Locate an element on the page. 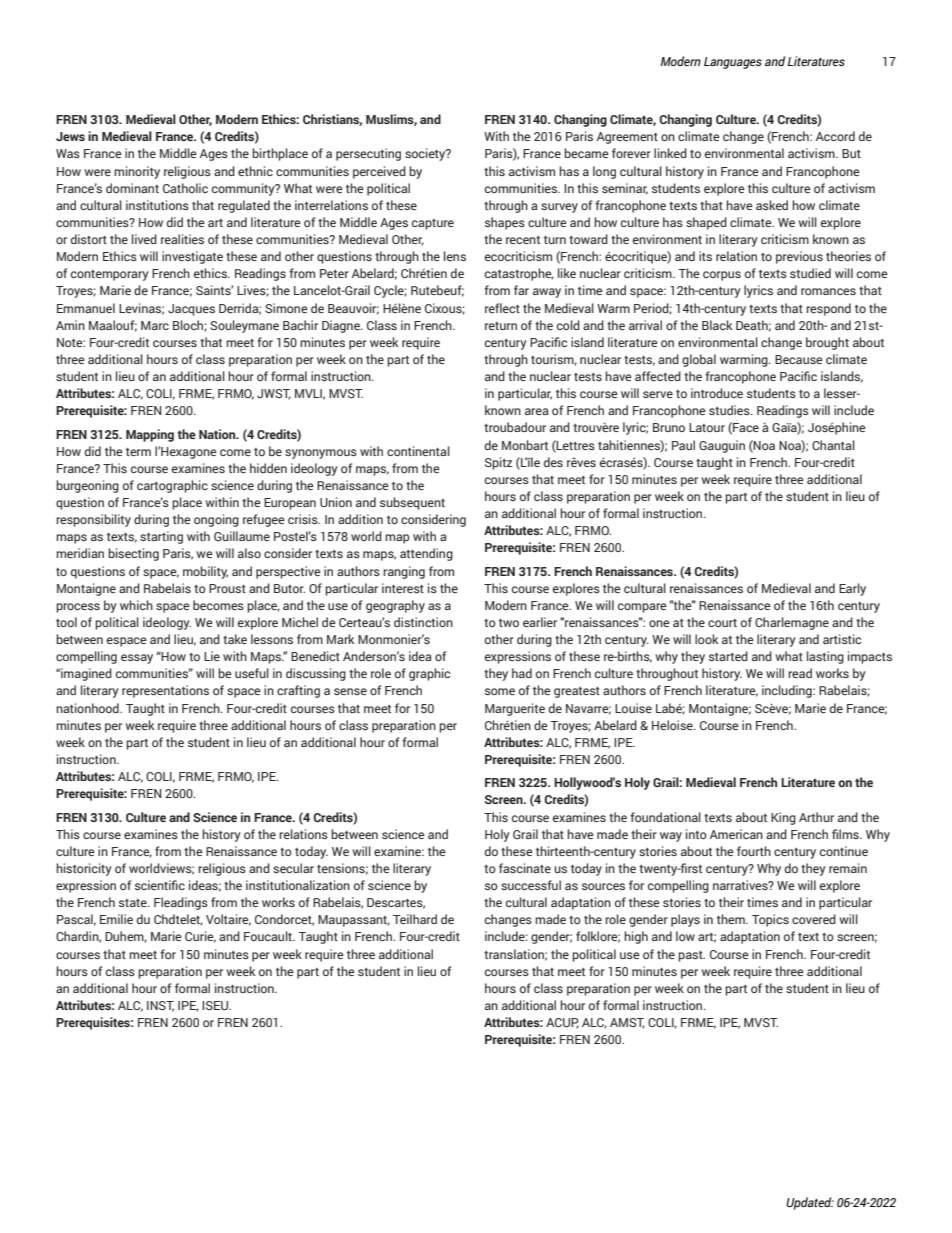  historicity is located at coordinates (84, 869).
